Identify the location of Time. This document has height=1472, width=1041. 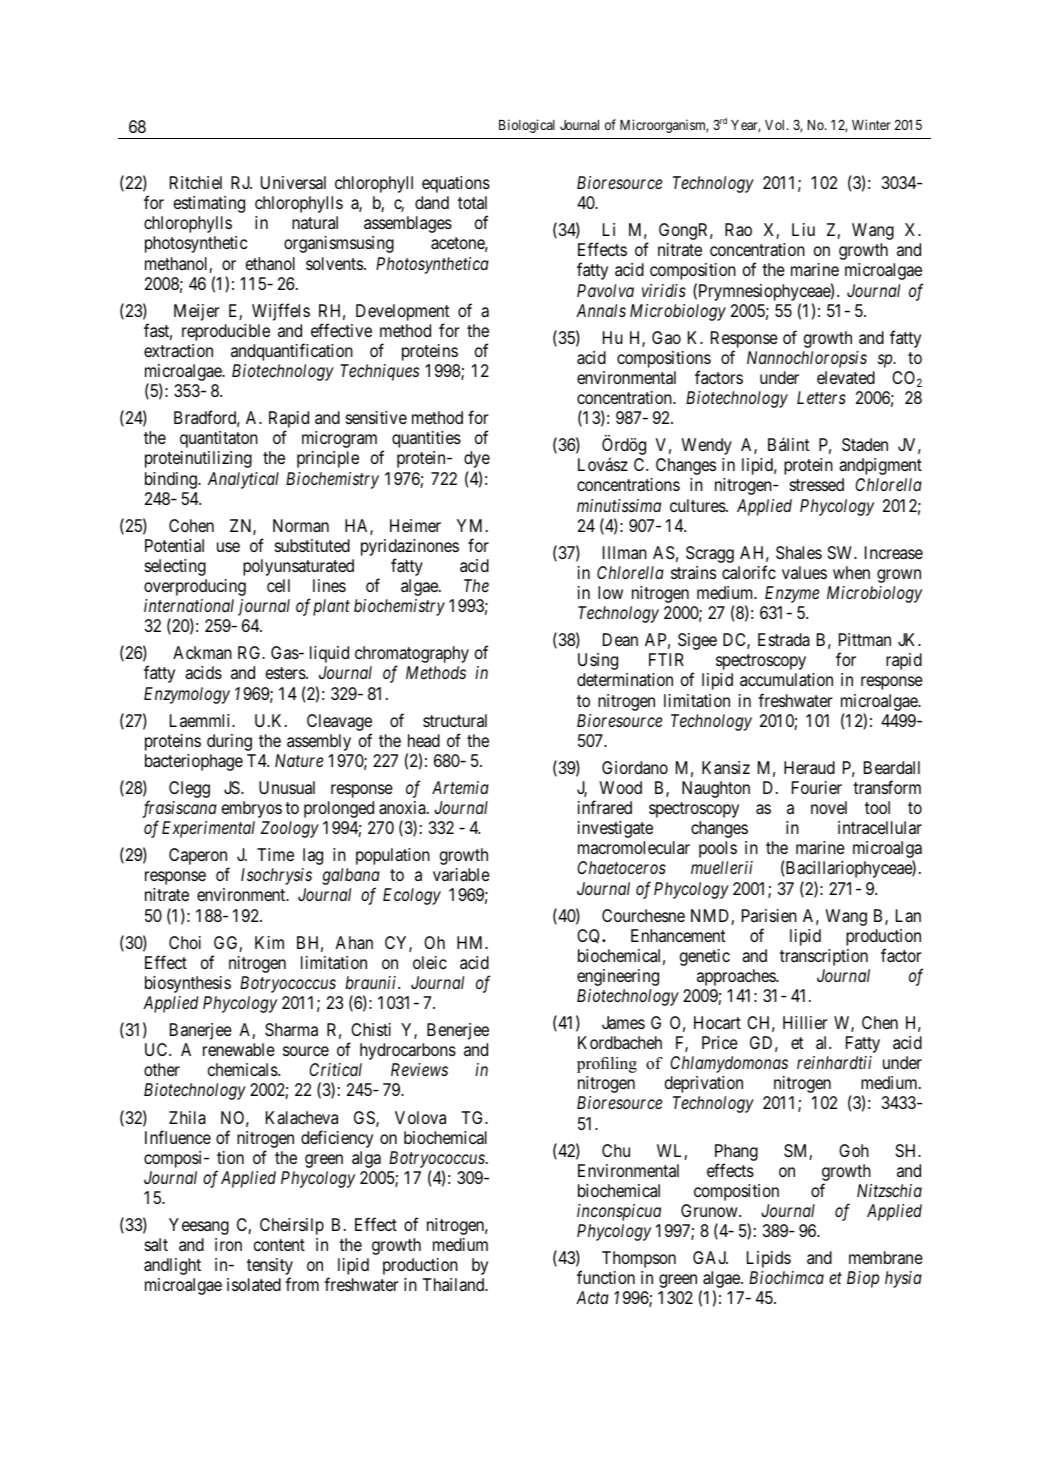
(275, 854).
